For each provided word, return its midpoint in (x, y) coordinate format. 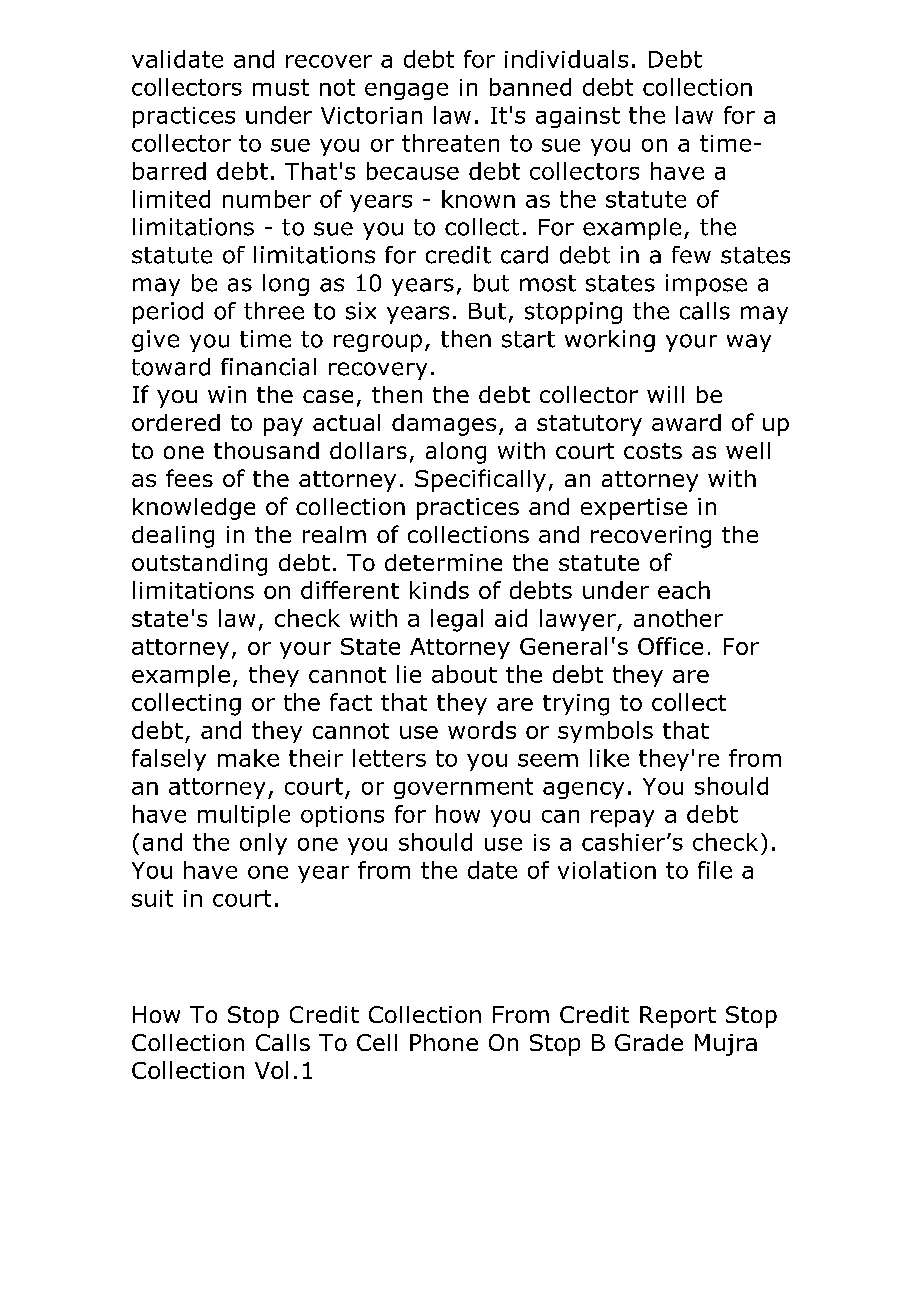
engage (406, 91)
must (281, 87)
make (248, 758)
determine (443, 562)
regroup (378, 343)
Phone (444, 1042)
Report (678, 1017)
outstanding (199, 565)
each (684, 590)
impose (706, 285)
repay (622, 818)
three (274, 311)
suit (152, 898)
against (578, 117)
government (463, 788)
